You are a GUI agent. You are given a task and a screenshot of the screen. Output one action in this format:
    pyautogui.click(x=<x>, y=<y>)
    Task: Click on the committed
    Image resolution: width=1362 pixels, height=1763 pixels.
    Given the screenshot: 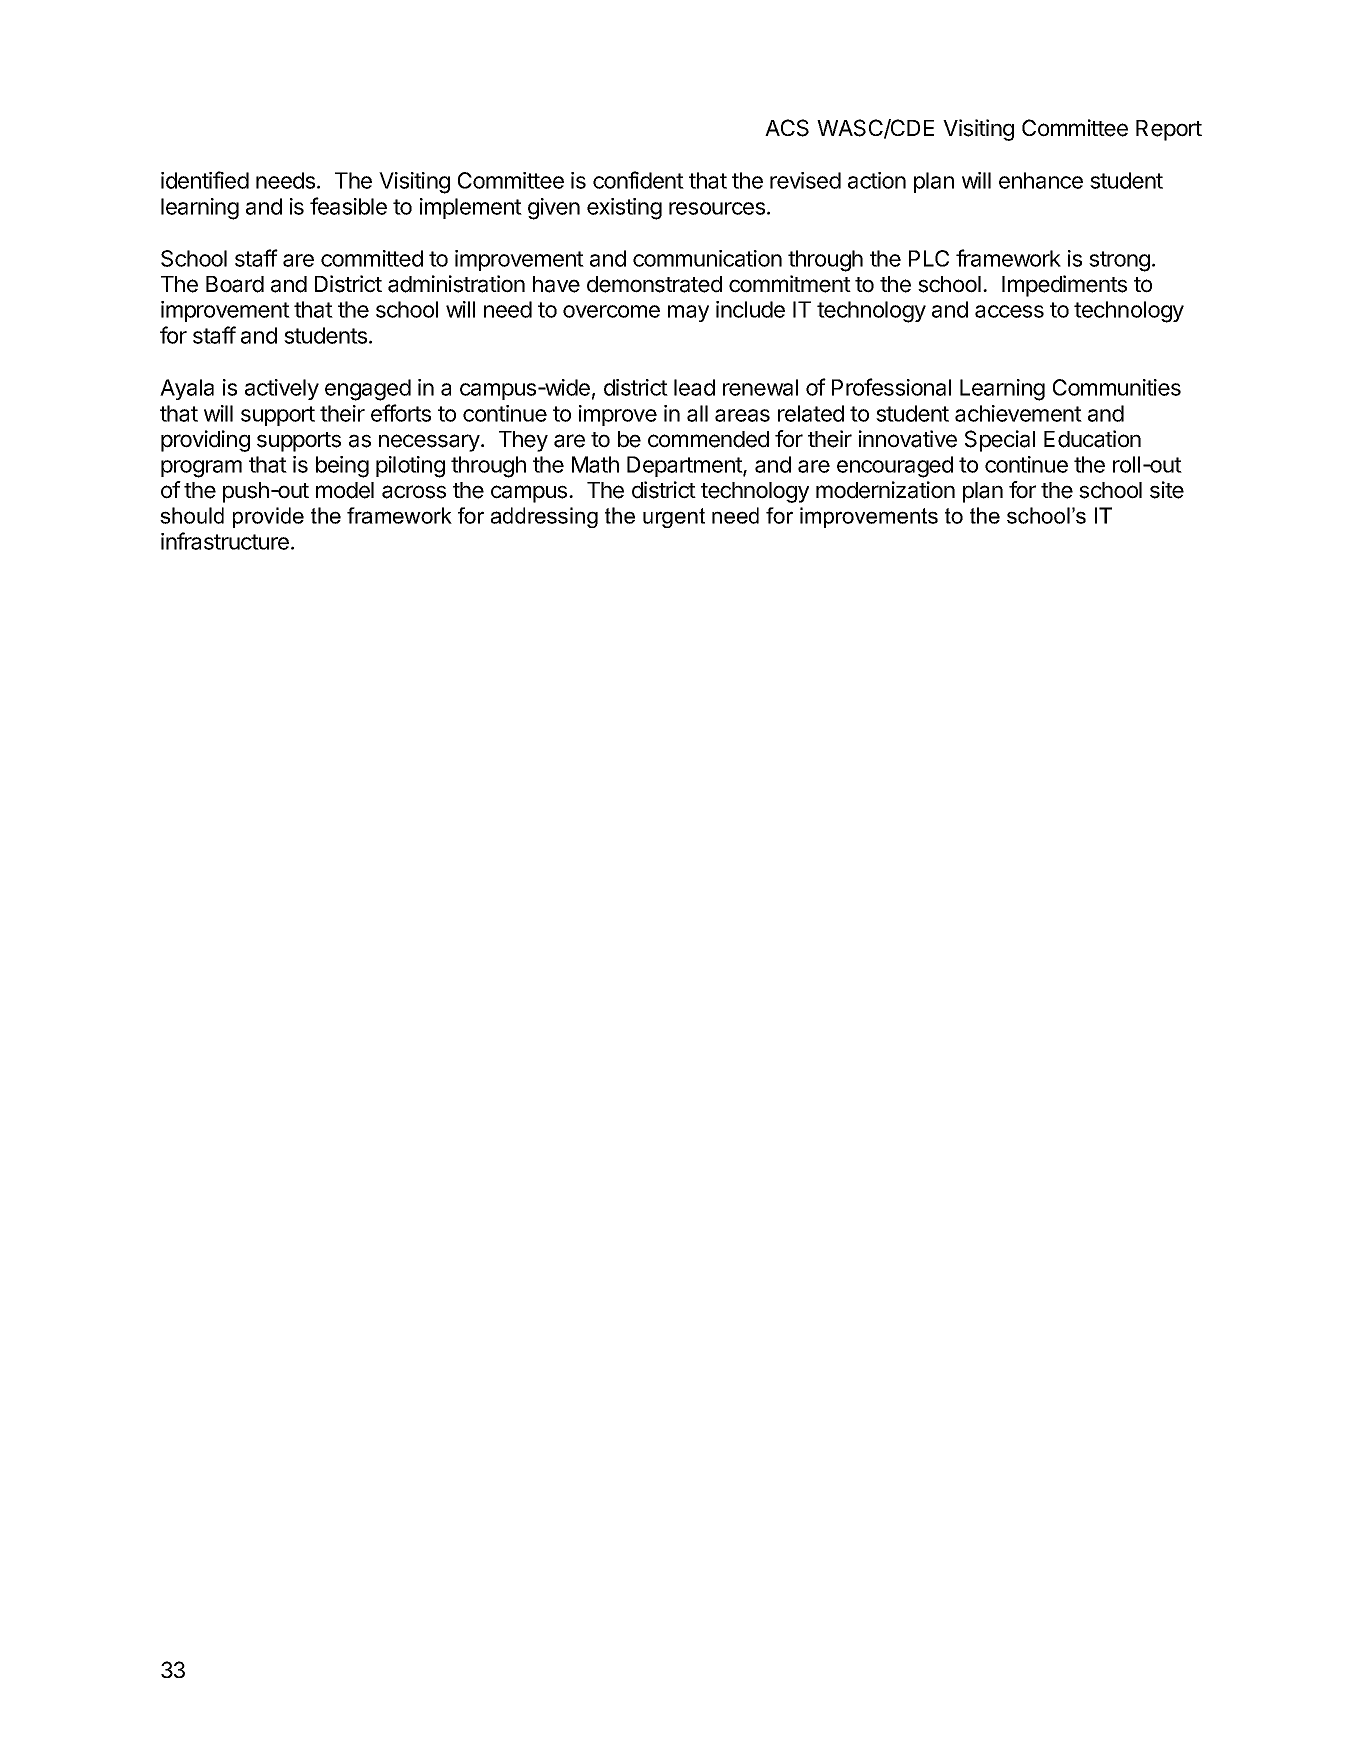 What is the action you would take?
    pyautogui.click(x=372, y=258)
